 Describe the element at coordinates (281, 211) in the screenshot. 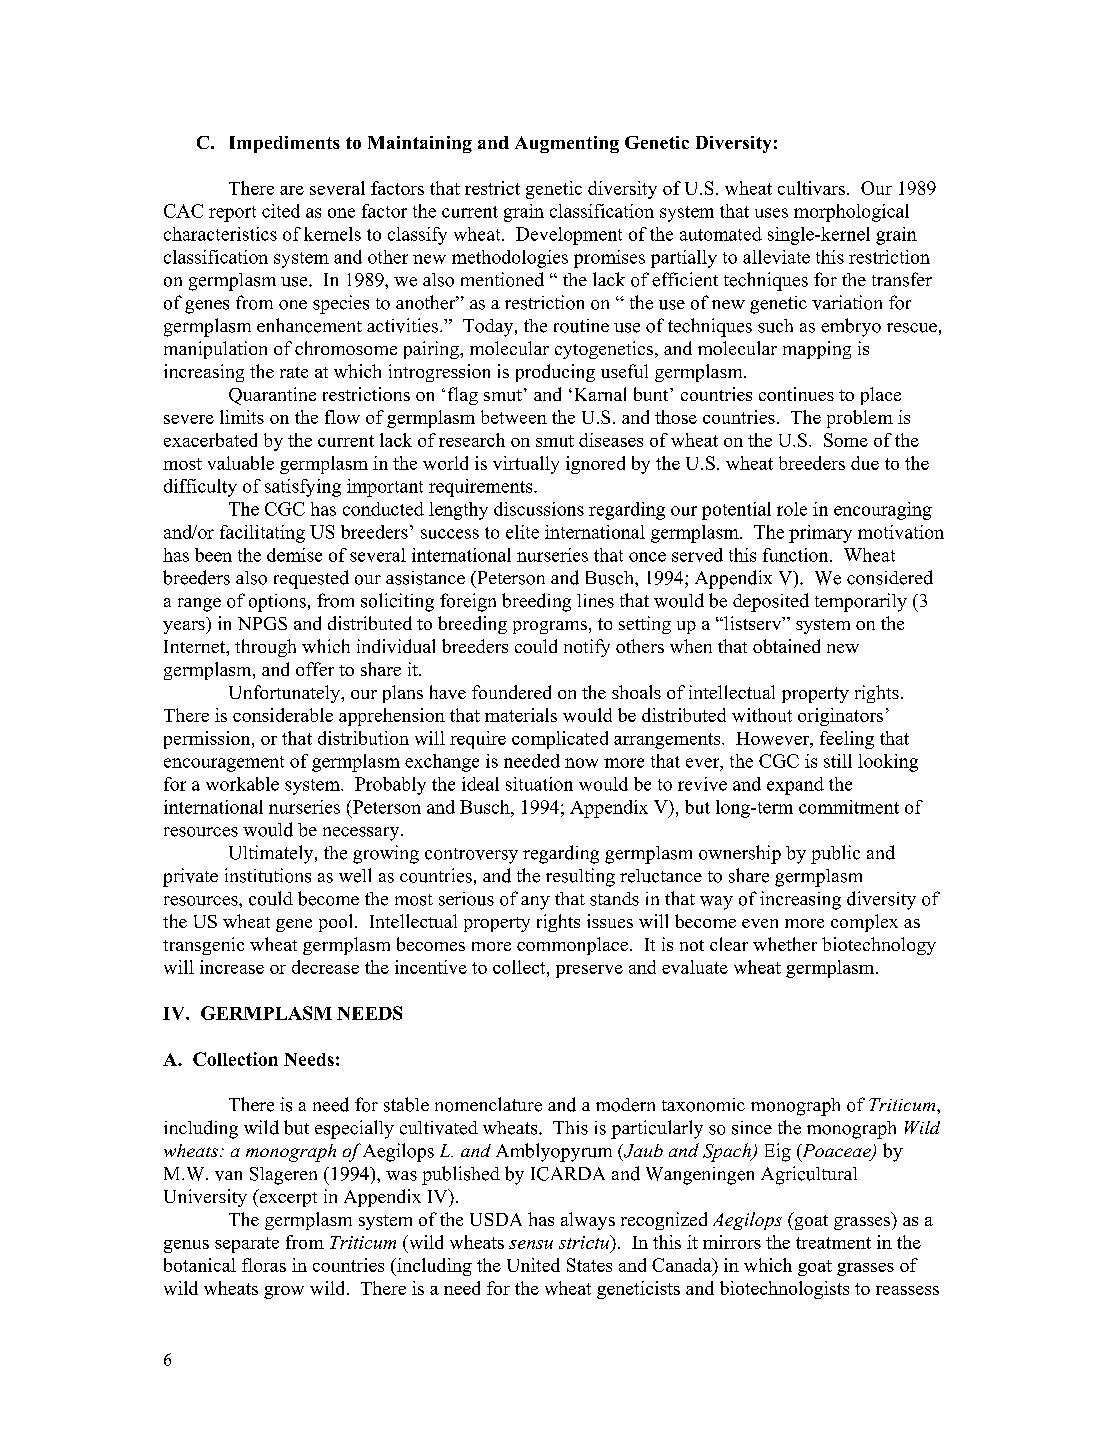

I see `cited` at that location.
